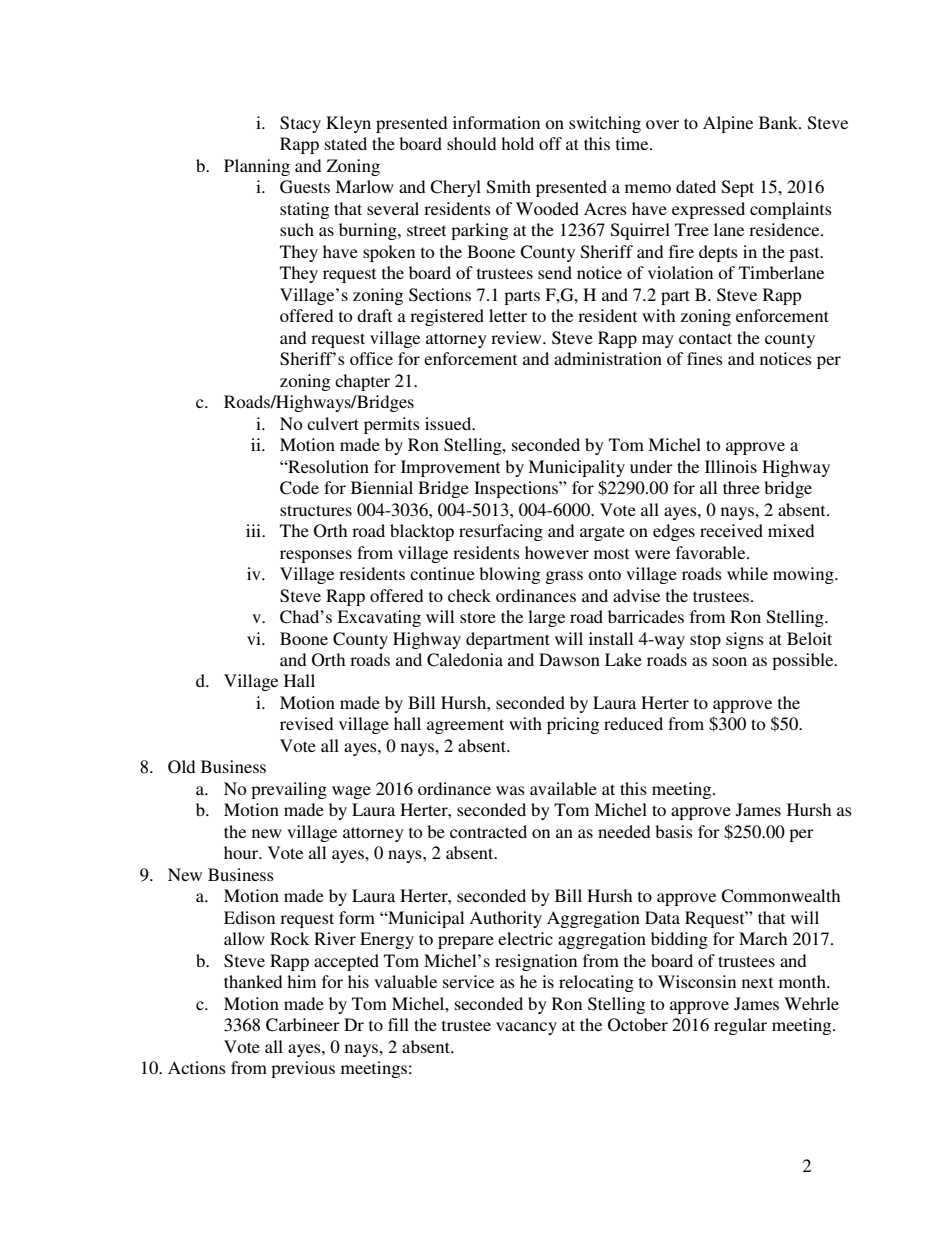  What do you see at coordinates (303, 1069) in the document?
I see `previous` at bounding box center [303, 1069].
